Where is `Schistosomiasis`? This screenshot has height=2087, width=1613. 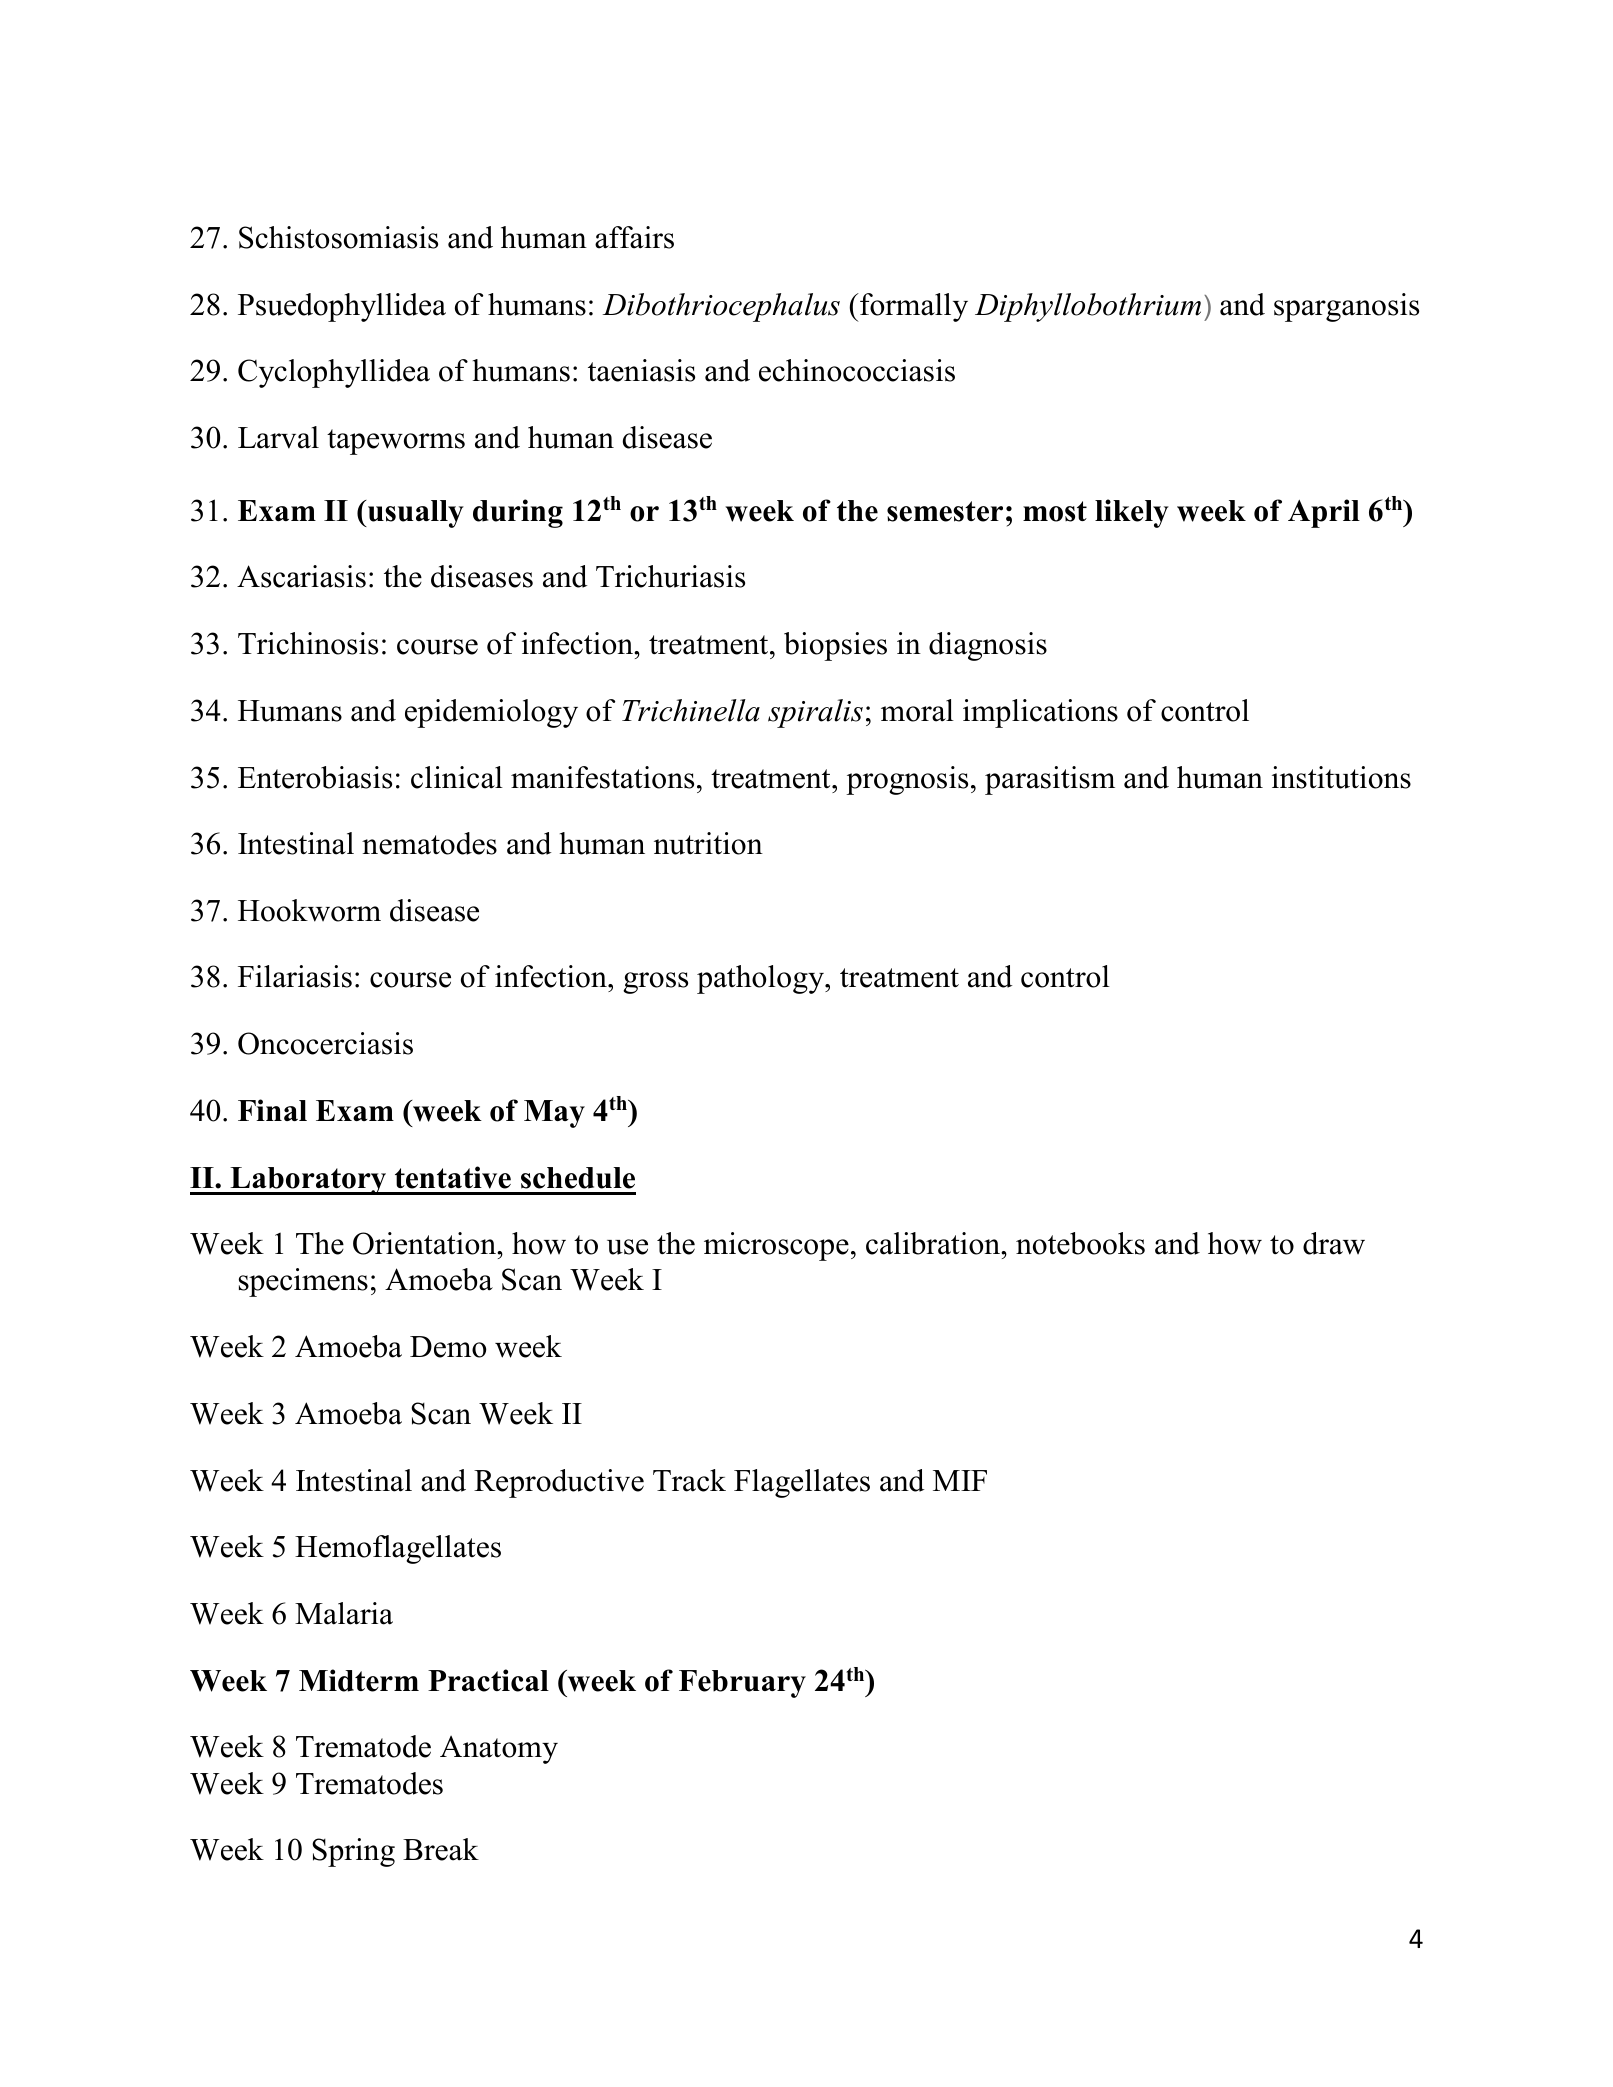 Schistosomiasis is located at coordinates (338, 237).
